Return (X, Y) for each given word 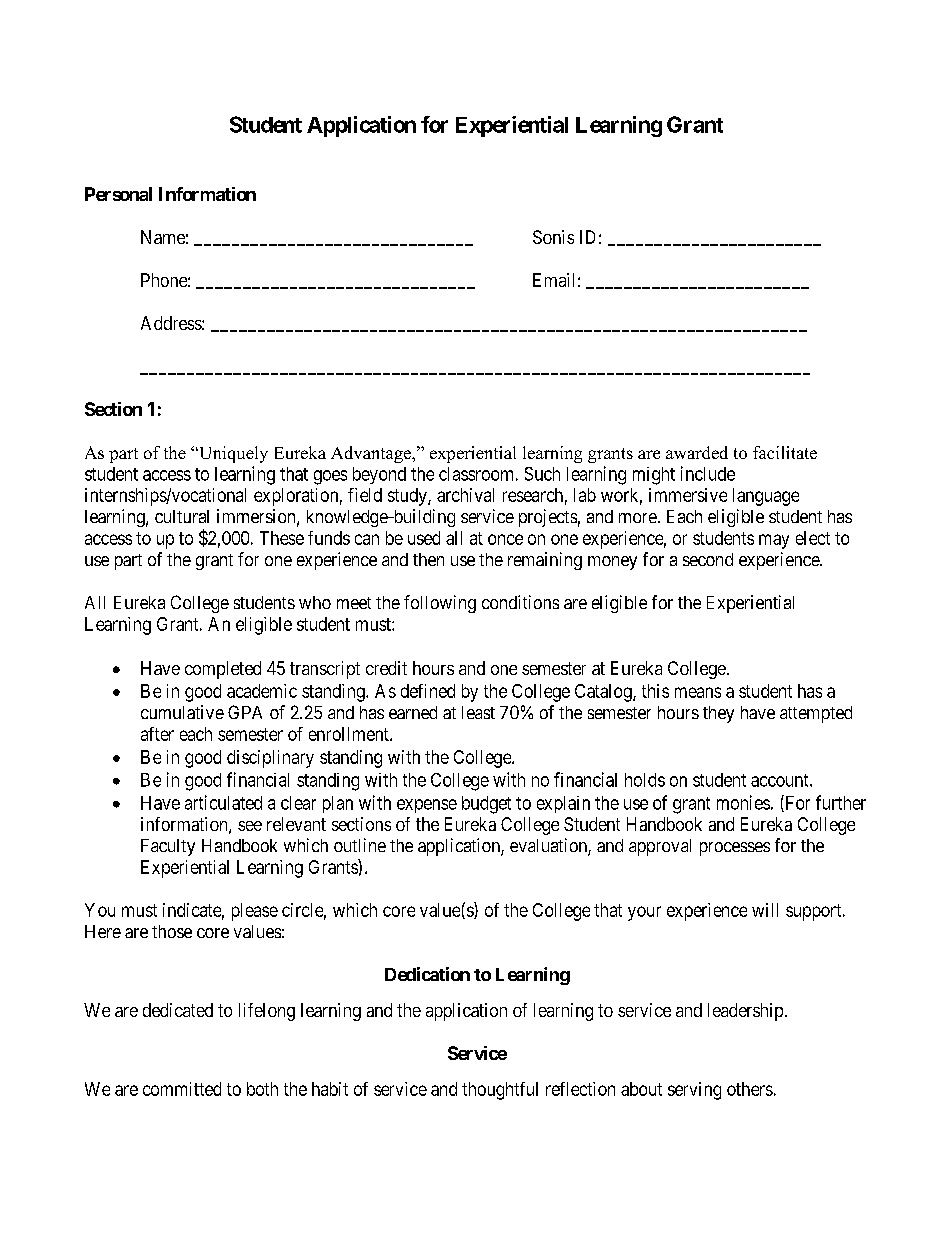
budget (486, 805)
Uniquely (232, 454)
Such (542, 474)
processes (735, 849)
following (440, 604)
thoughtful (500, 1091)
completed (223, 670)
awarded (697, 452)
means (698, 692)
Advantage (372, 454)
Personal (118, 194)
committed (182, 1089)
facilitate (785, 452)
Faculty (168, 847)
